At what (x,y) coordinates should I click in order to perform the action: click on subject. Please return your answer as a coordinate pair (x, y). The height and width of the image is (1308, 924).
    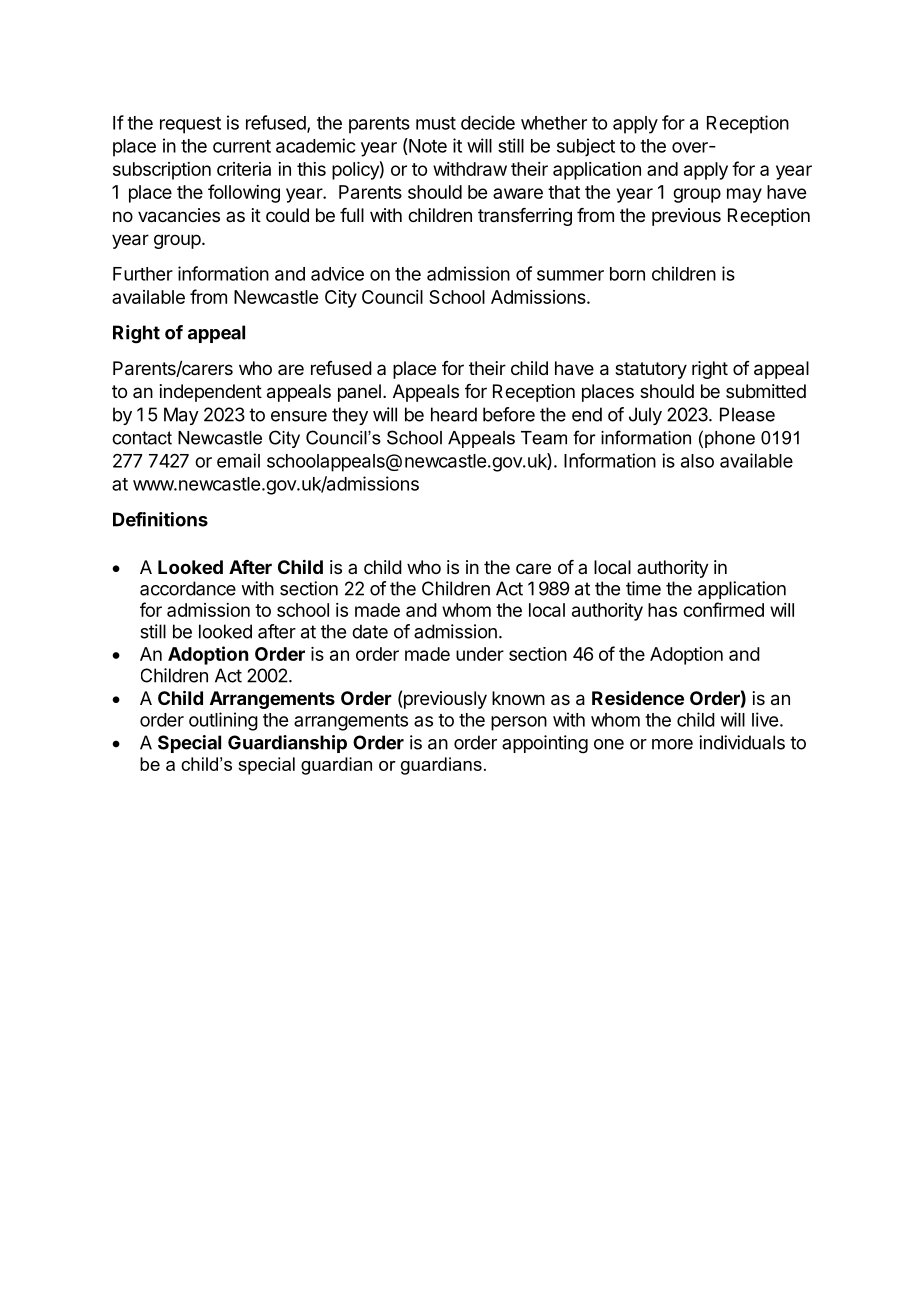
    Looking at the image, I should click on (586, 147).
